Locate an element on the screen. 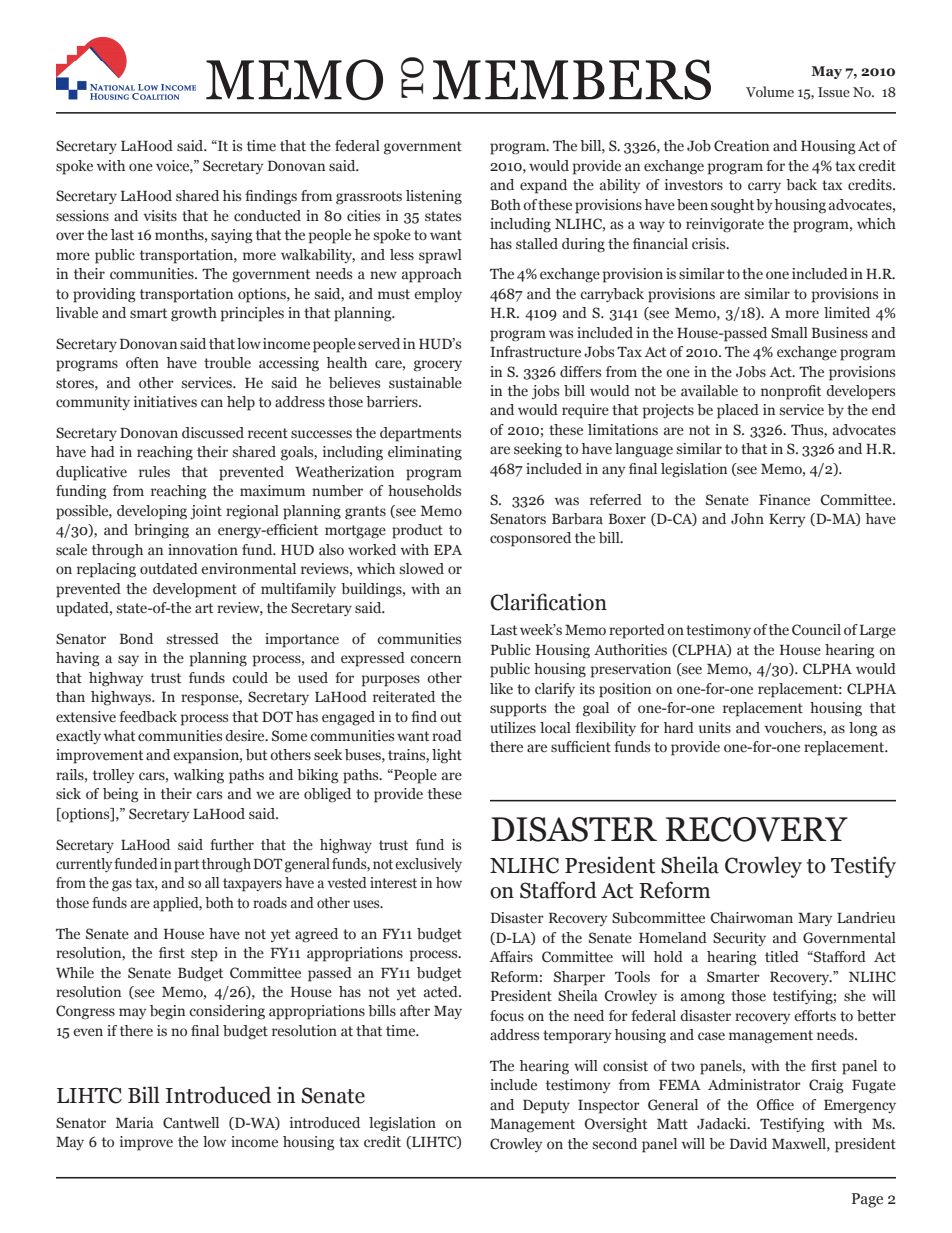 This screenshot has width=952, height=1233. eliminating is located at coordinates (425, 453).
